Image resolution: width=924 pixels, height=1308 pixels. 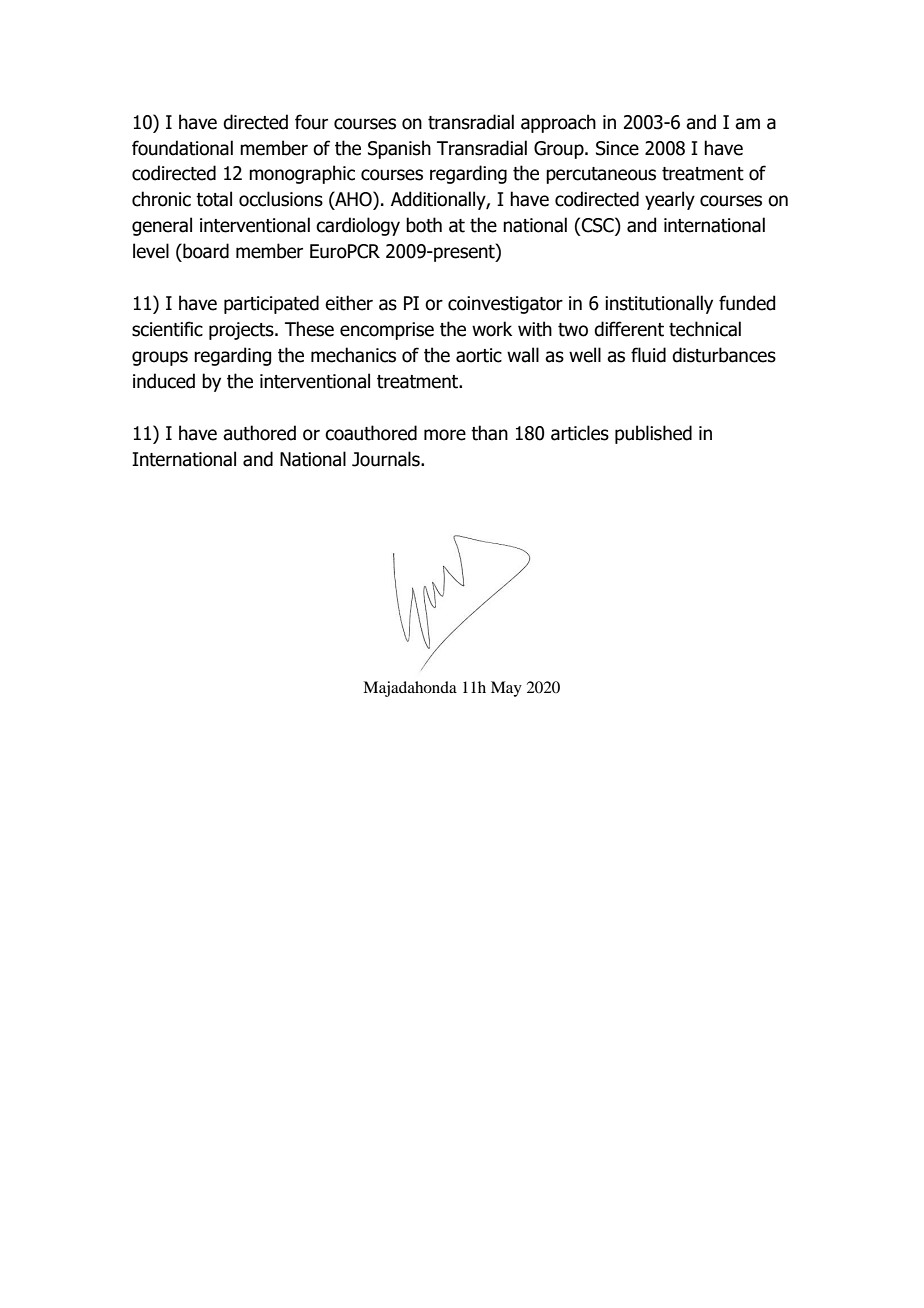 What do you see at coordinates (659, 304) in the page?
I see `institutionally` at bounding box center [659, 304].
